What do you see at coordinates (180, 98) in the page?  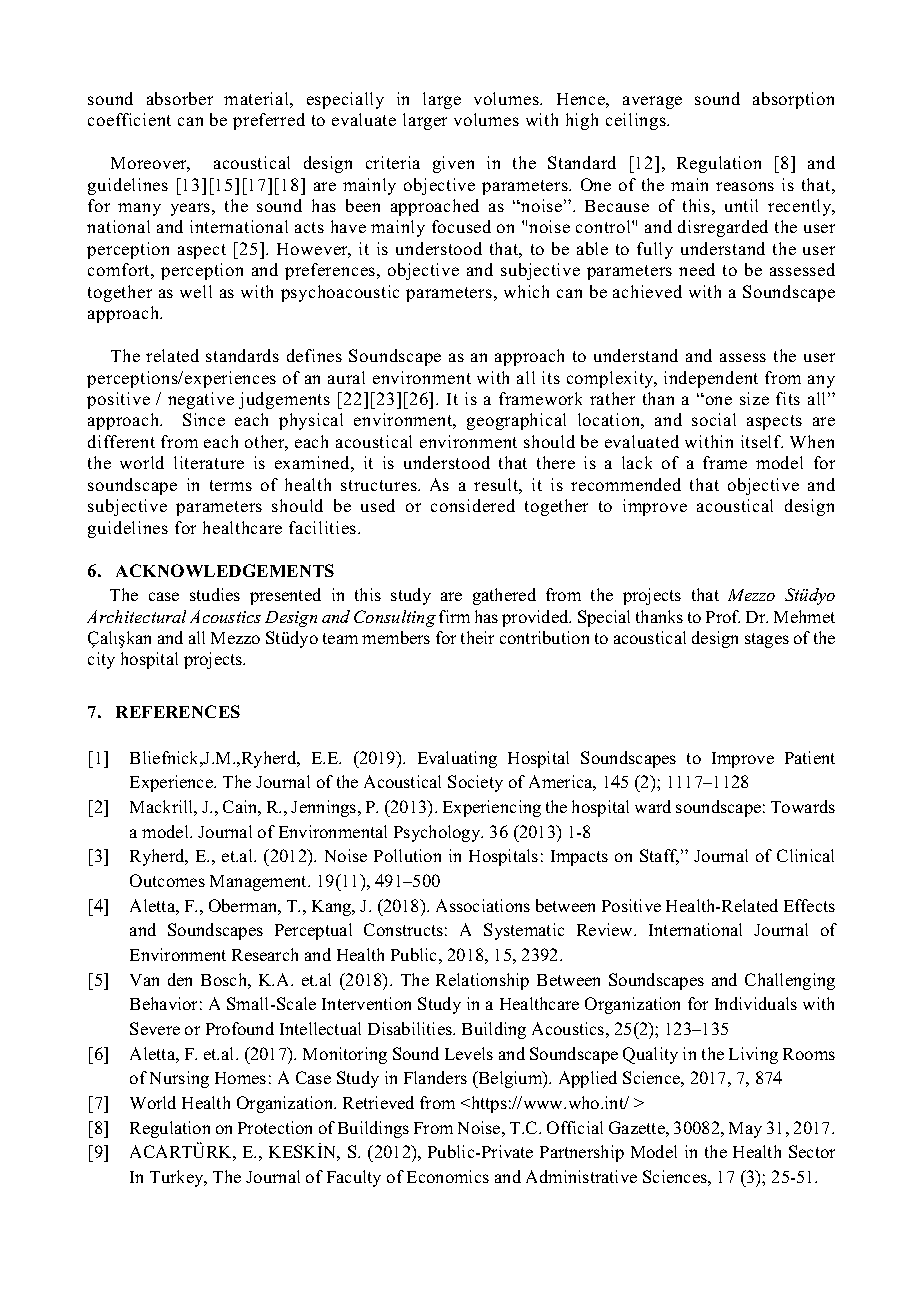 I see `absorber` at bounding box center [180, 98].
